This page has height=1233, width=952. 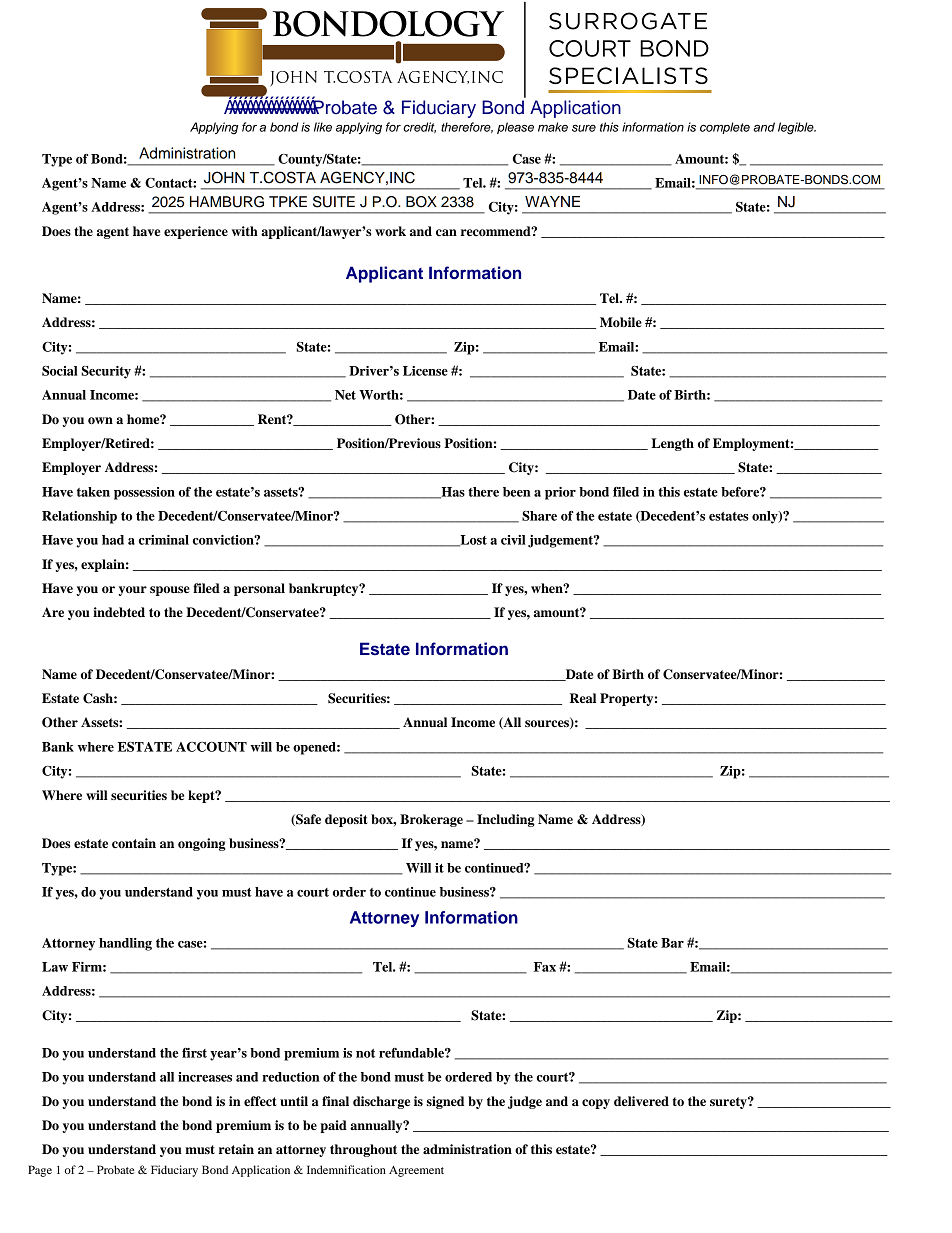 What do you see at coordinates (40, 1171) in the page?
I see `Page` at bounding box center [40, 1171].
